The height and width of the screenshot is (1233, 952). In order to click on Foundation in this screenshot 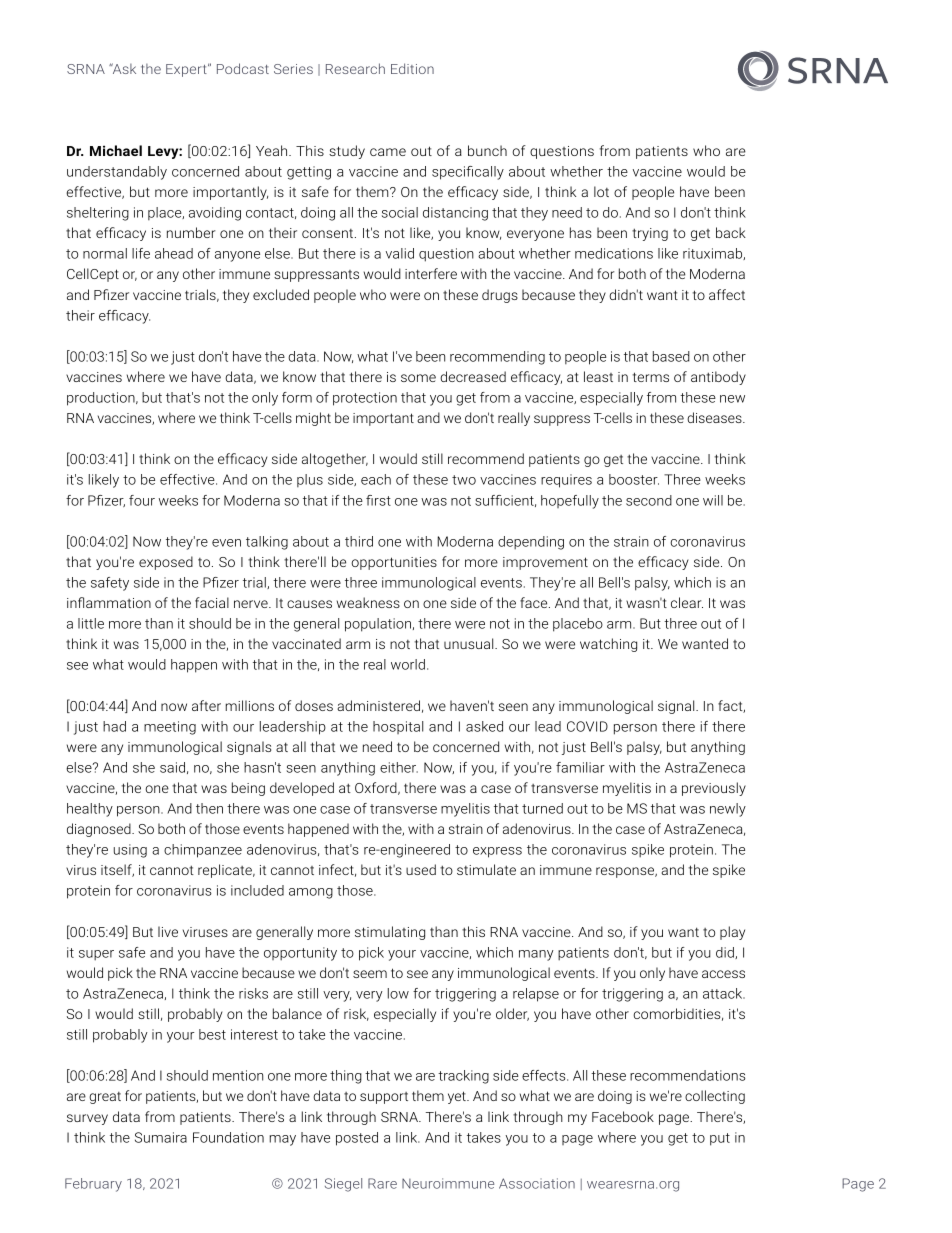, I will do `click(228, 1137)`.
